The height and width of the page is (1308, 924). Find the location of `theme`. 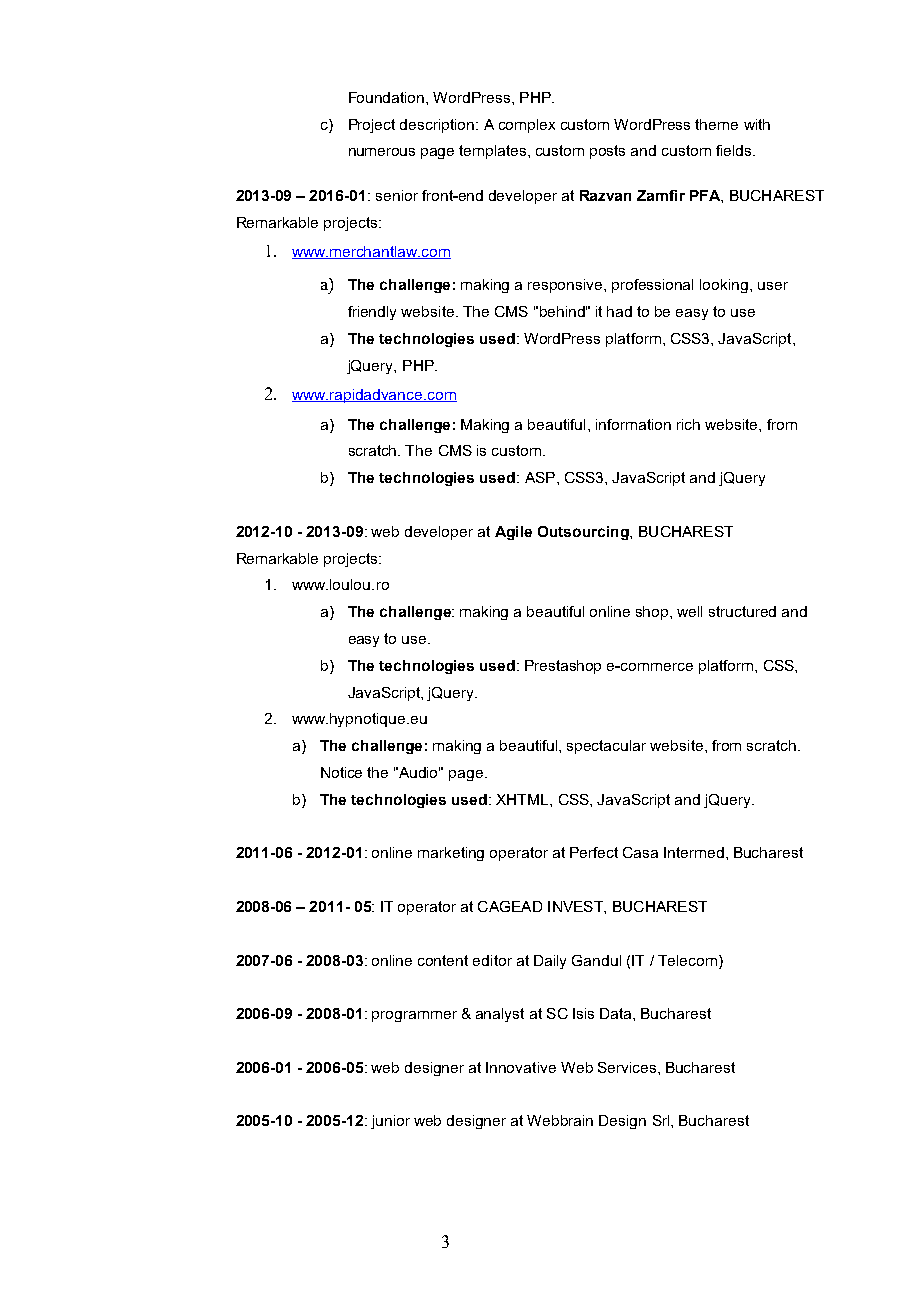

theme is located at coordinates (716, 124).
